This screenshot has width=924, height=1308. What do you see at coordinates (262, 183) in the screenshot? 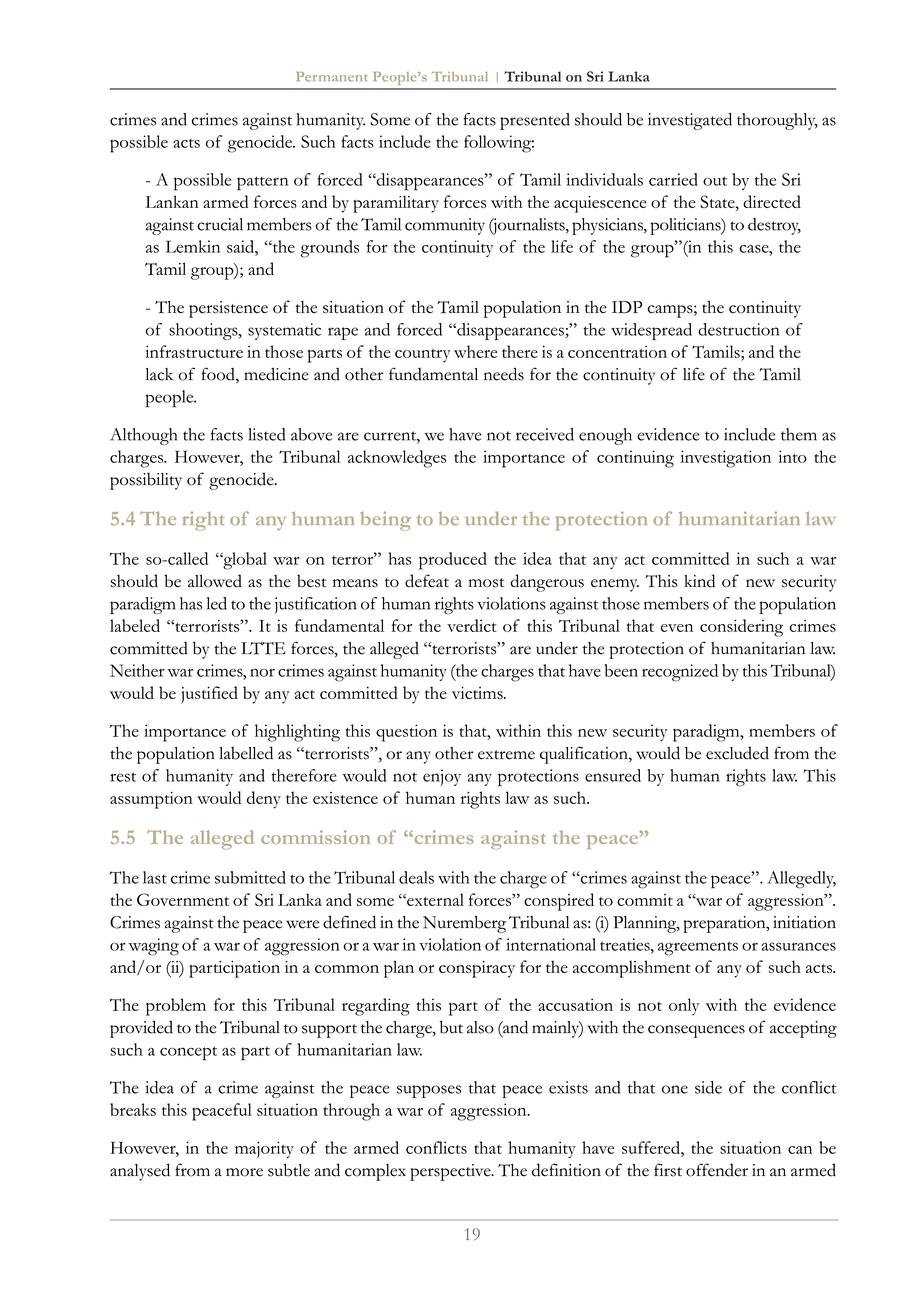
I see `pattern` at bounding box center [262, 183].
